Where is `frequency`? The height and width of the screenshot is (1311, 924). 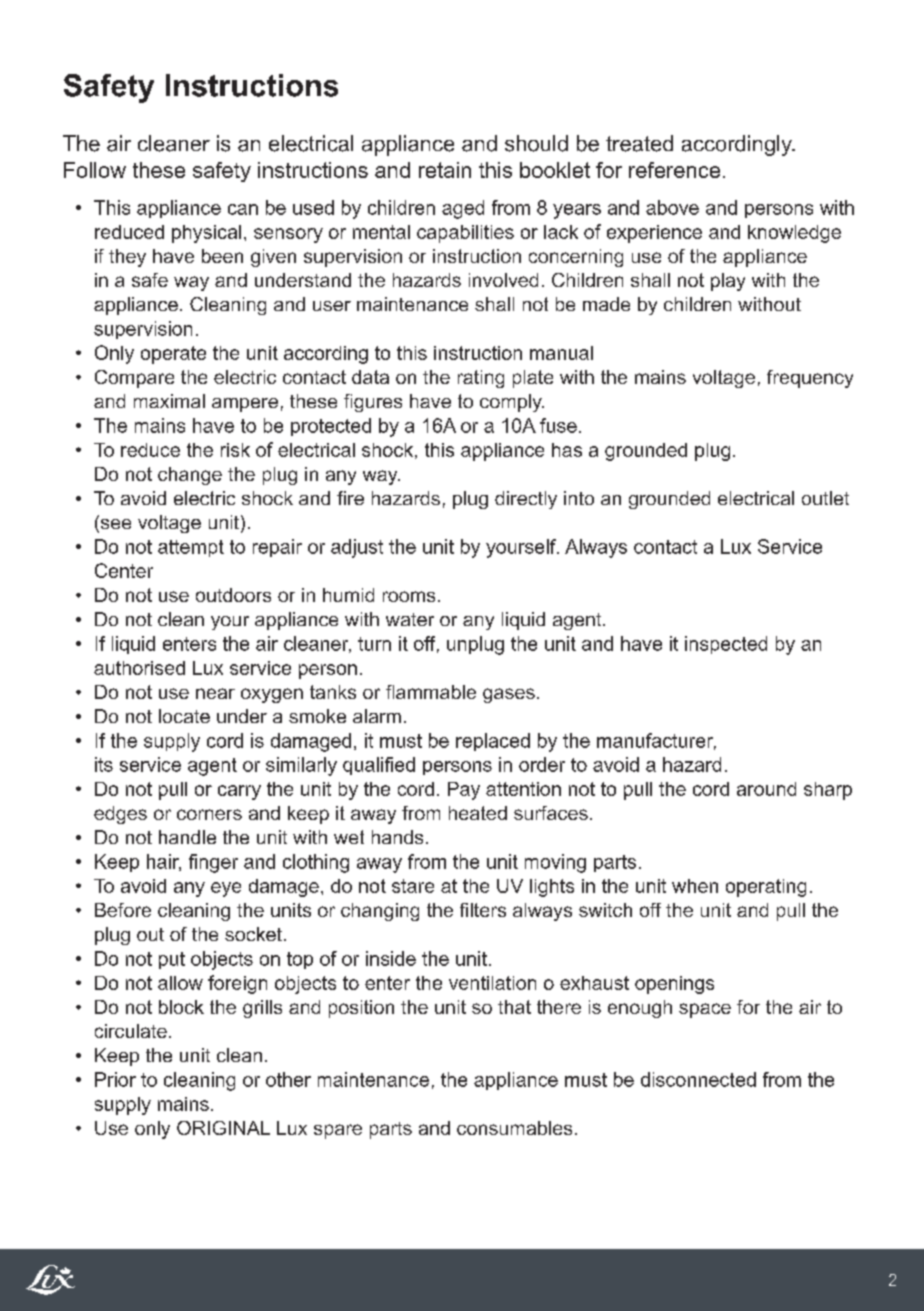 frequency is located at coordinates (810, 379).
